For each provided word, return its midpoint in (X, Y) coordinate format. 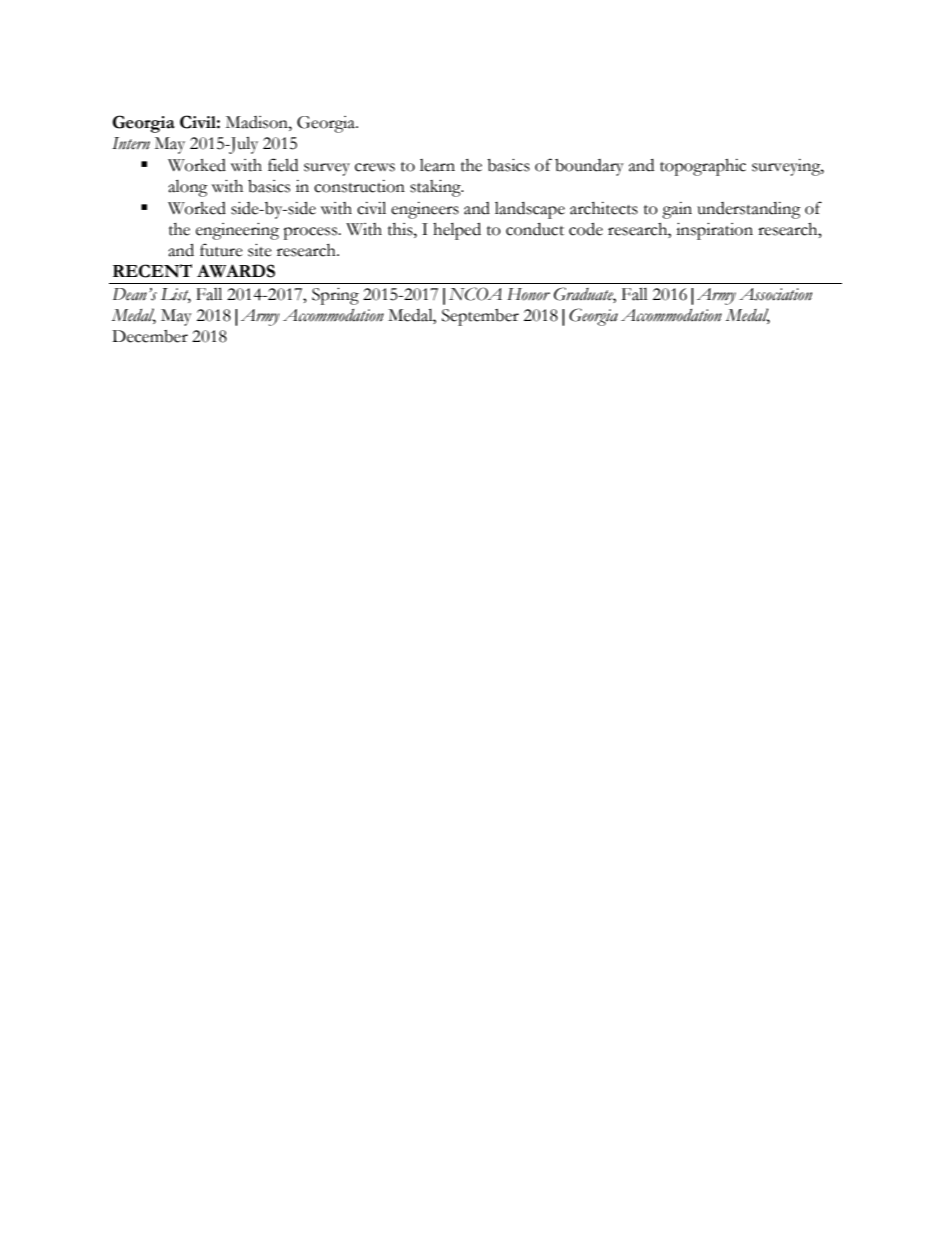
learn (437, 165)
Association (775, 294)
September (480, 317)
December (150, 336)
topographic (703, 167)
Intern (131, 143)
